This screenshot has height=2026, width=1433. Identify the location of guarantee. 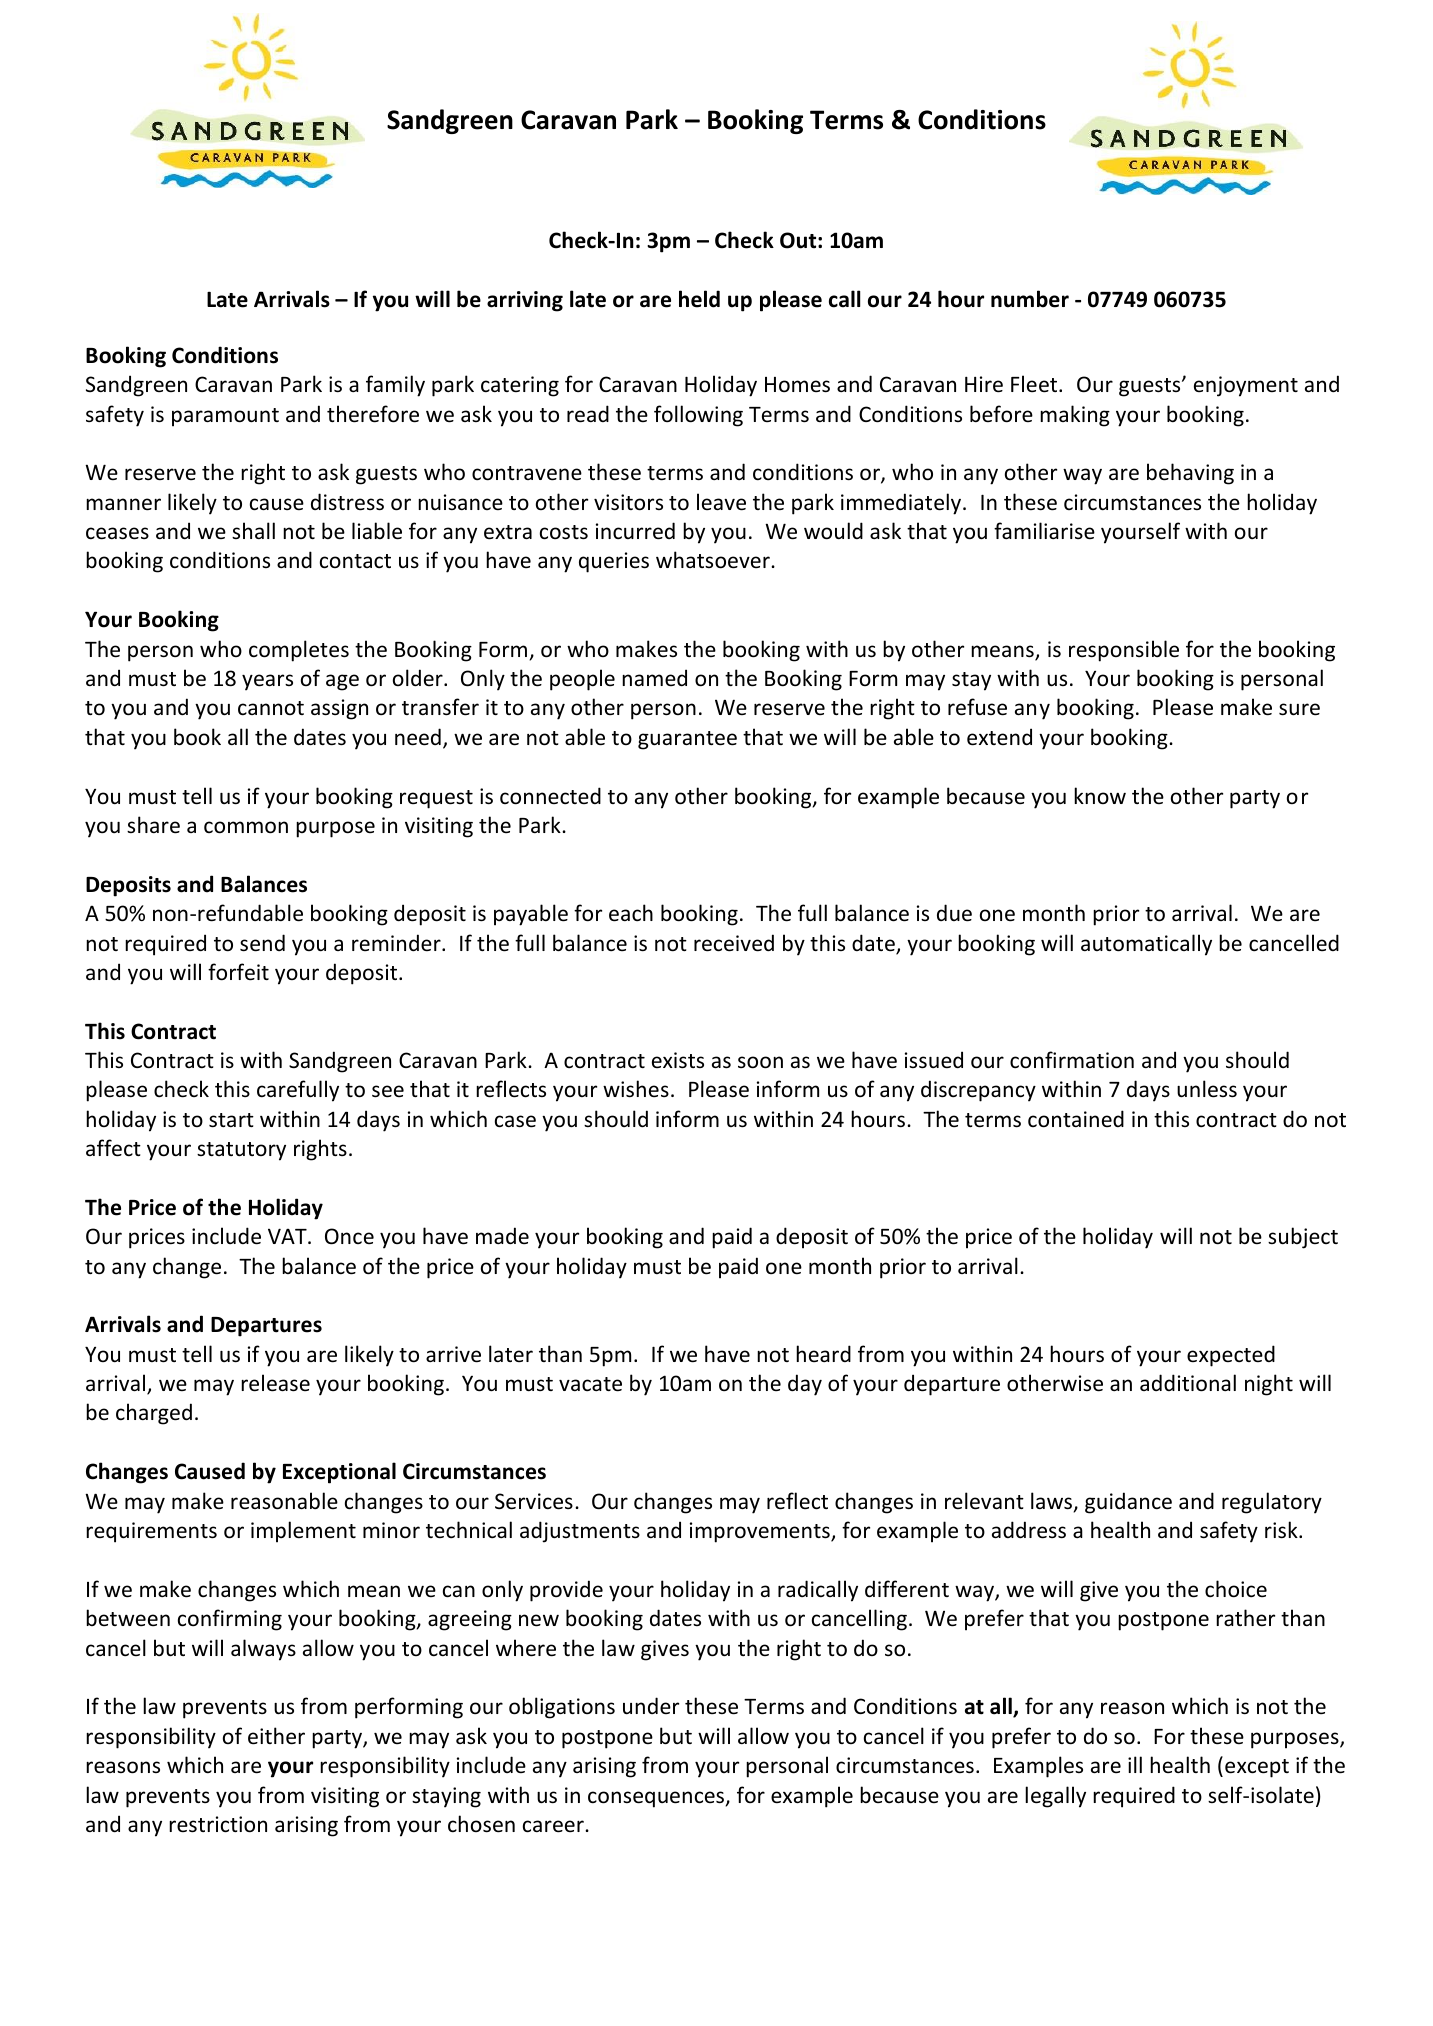
(687, 740).
